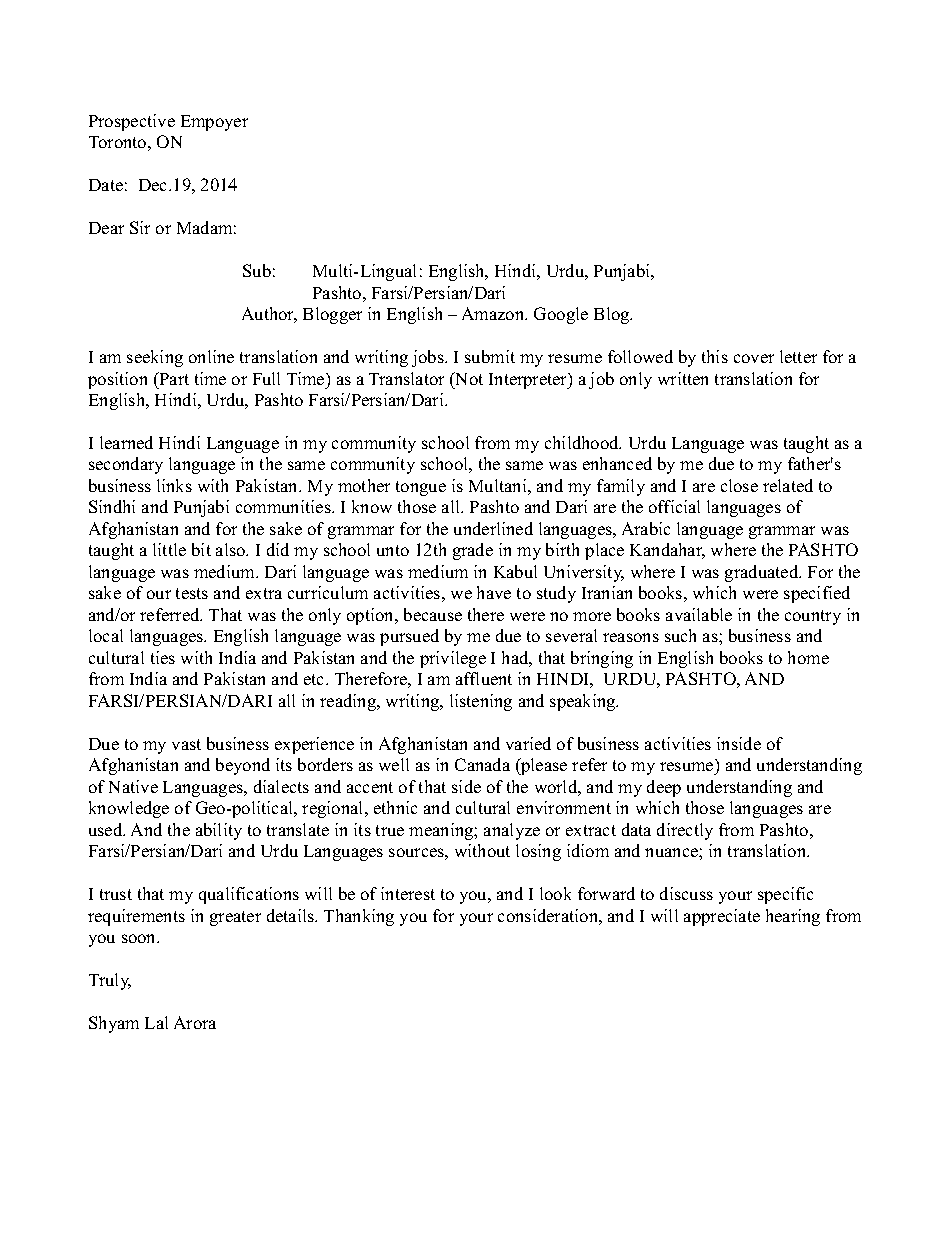 Image resolution: width=952 pixels, height=1233 pixels. What do you see at coordinates (211, 356) in the screenshot?
I see `online` at bounding box center [211, 356].
